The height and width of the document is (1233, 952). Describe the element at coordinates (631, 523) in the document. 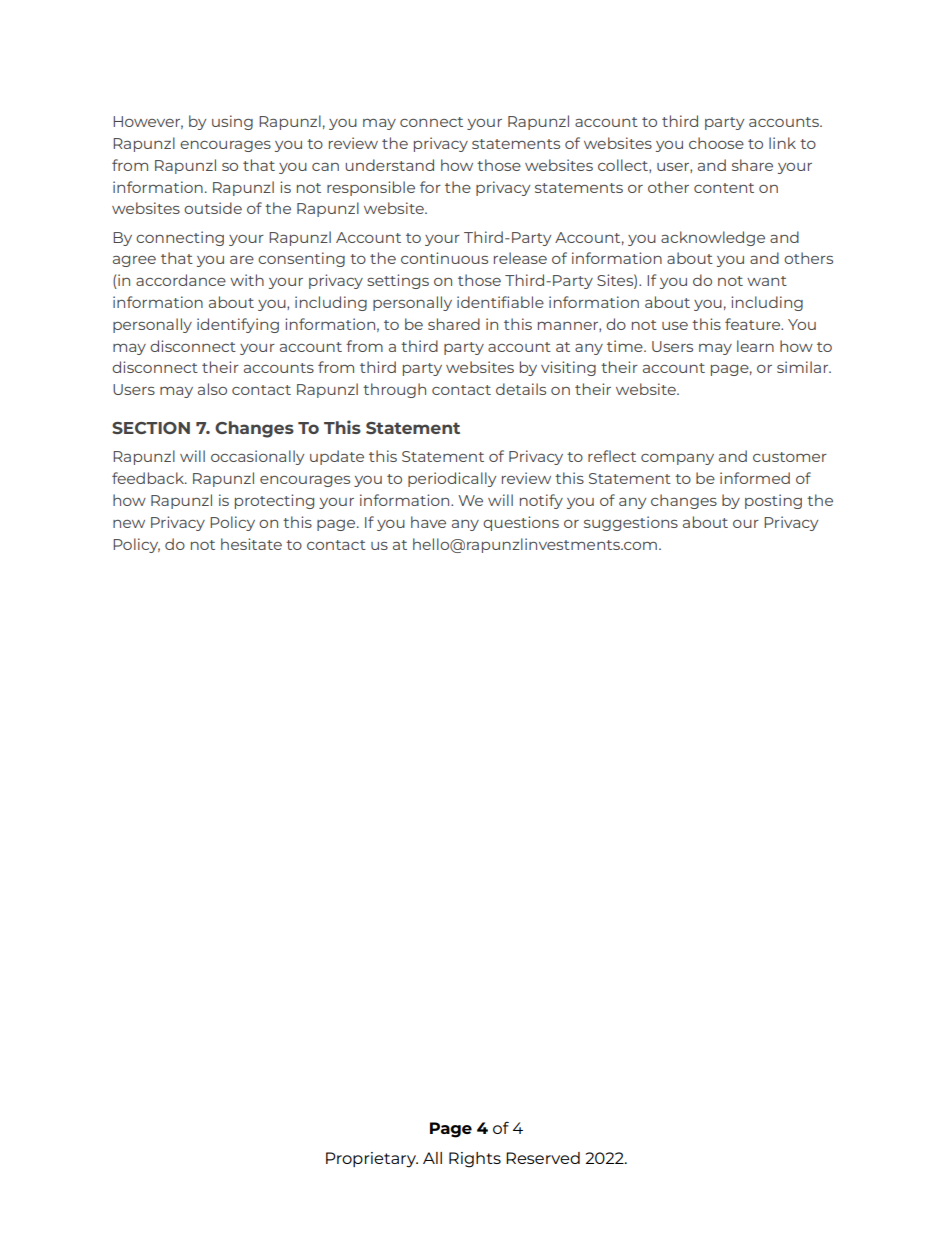

I see `suggestions` at that location.
